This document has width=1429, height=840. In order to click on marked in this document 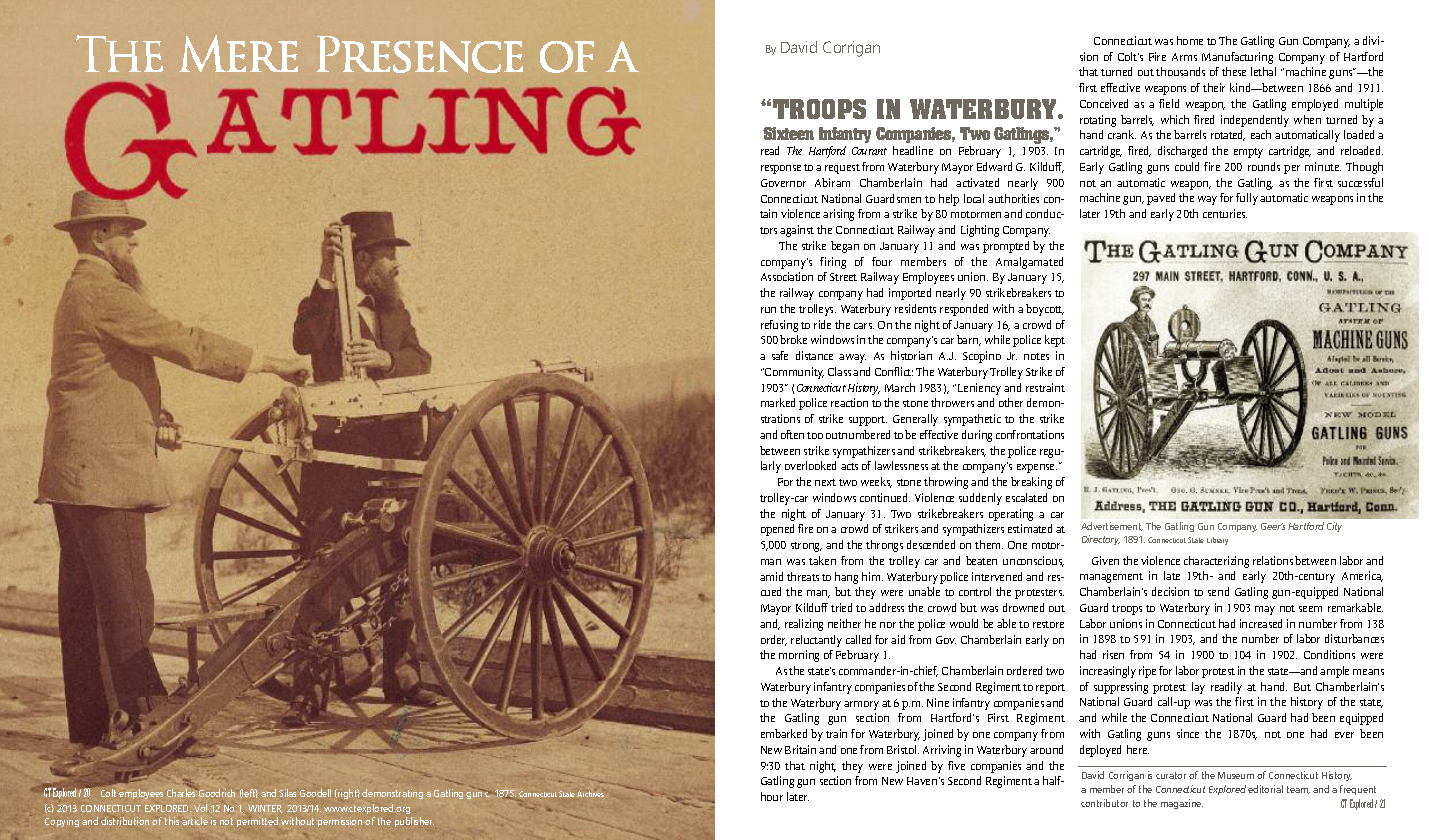, I will do `click(778, 402)`.
